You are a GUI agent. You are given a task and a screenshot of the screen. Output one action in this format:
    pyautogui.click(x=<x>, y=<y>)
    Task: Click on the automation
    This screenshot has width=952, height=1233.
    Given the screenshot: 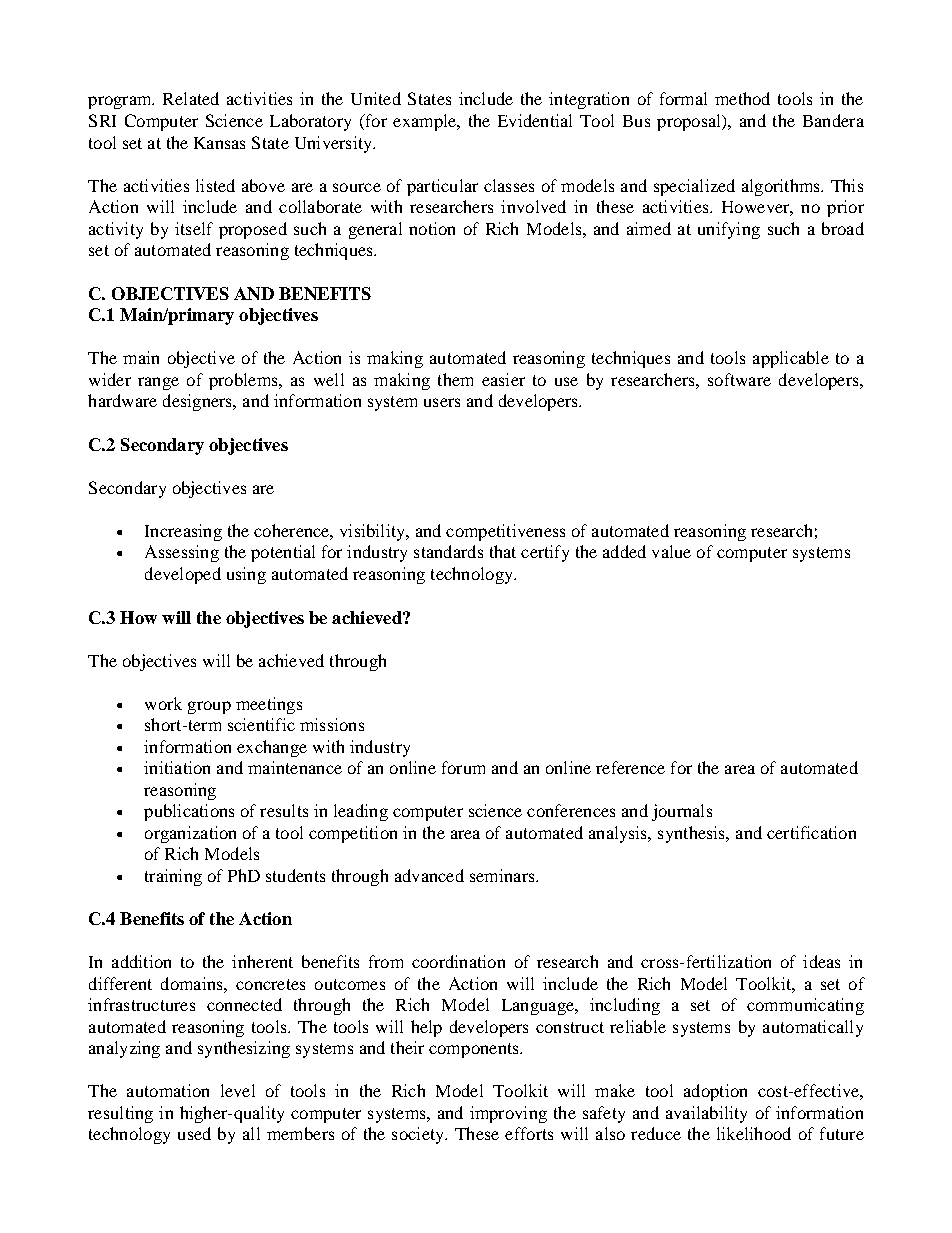 What is the action you would take?
    pyautogui.click(x=168, y=1090)
